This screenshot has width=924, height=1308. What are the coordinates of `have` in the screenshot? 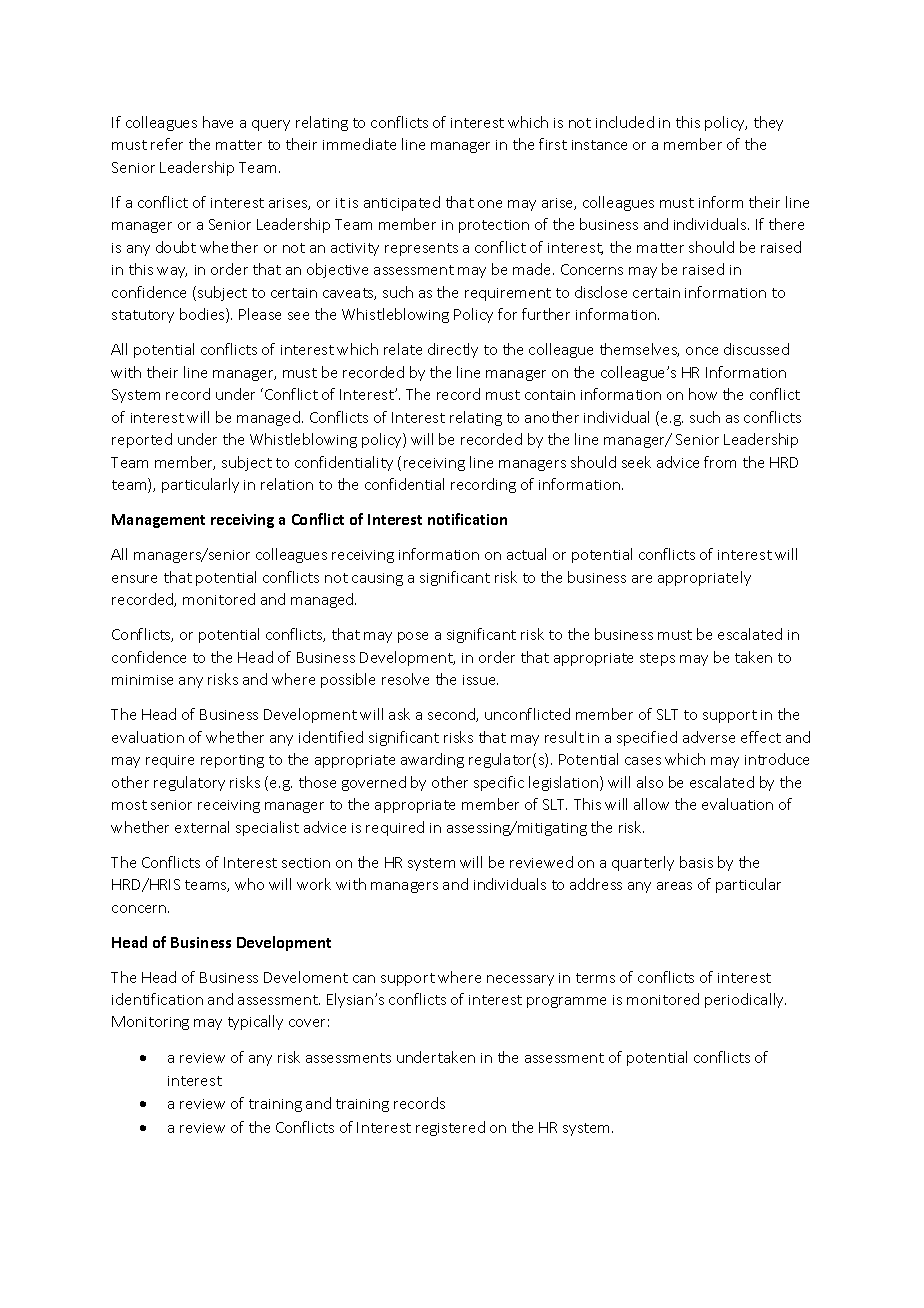 It's located at (218, 122).
